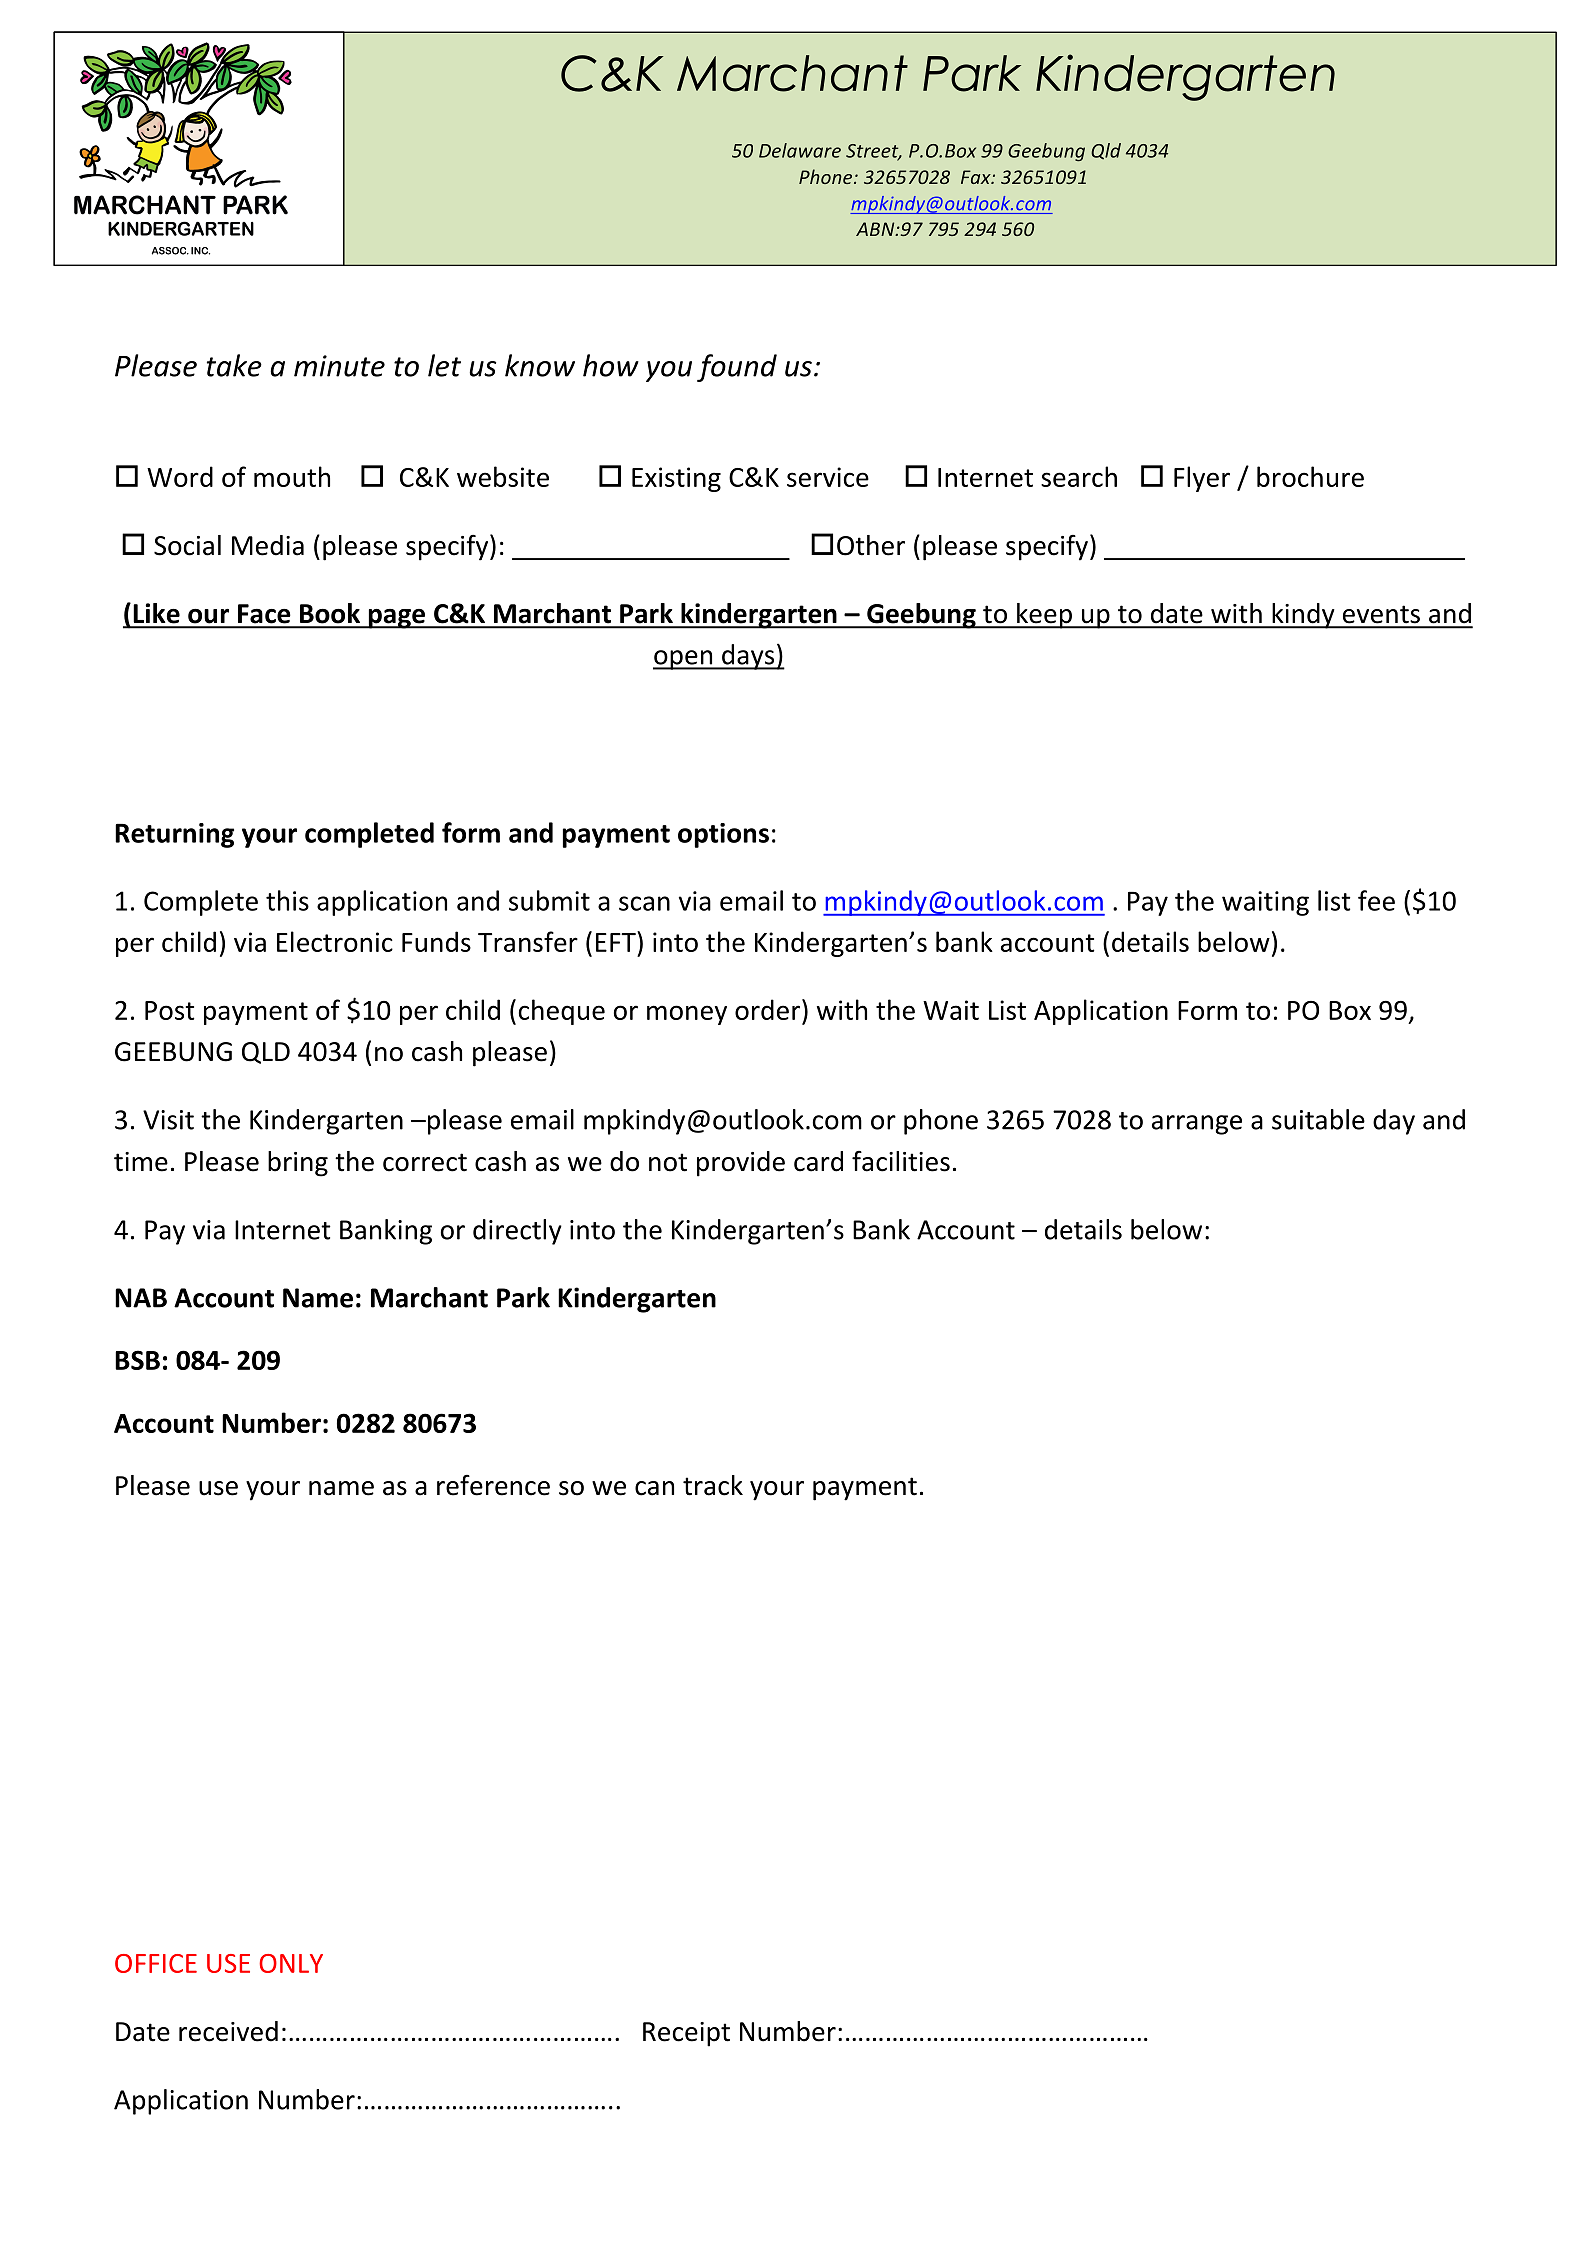 The image size is (1595, 2256). I want to click on track, so click(713, 1485).
